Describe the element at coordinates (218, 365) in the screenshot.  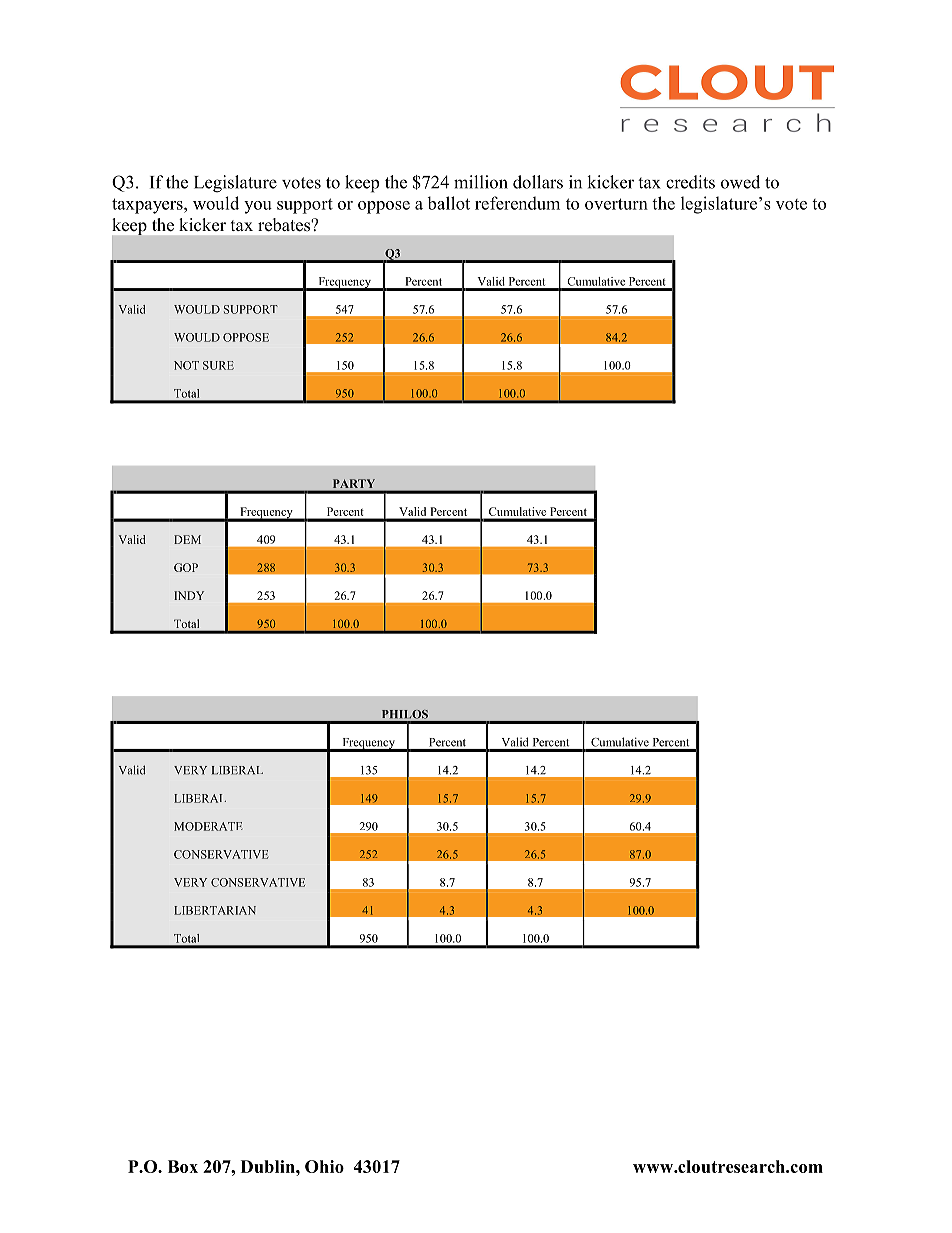
I see `SURE` at that location.
